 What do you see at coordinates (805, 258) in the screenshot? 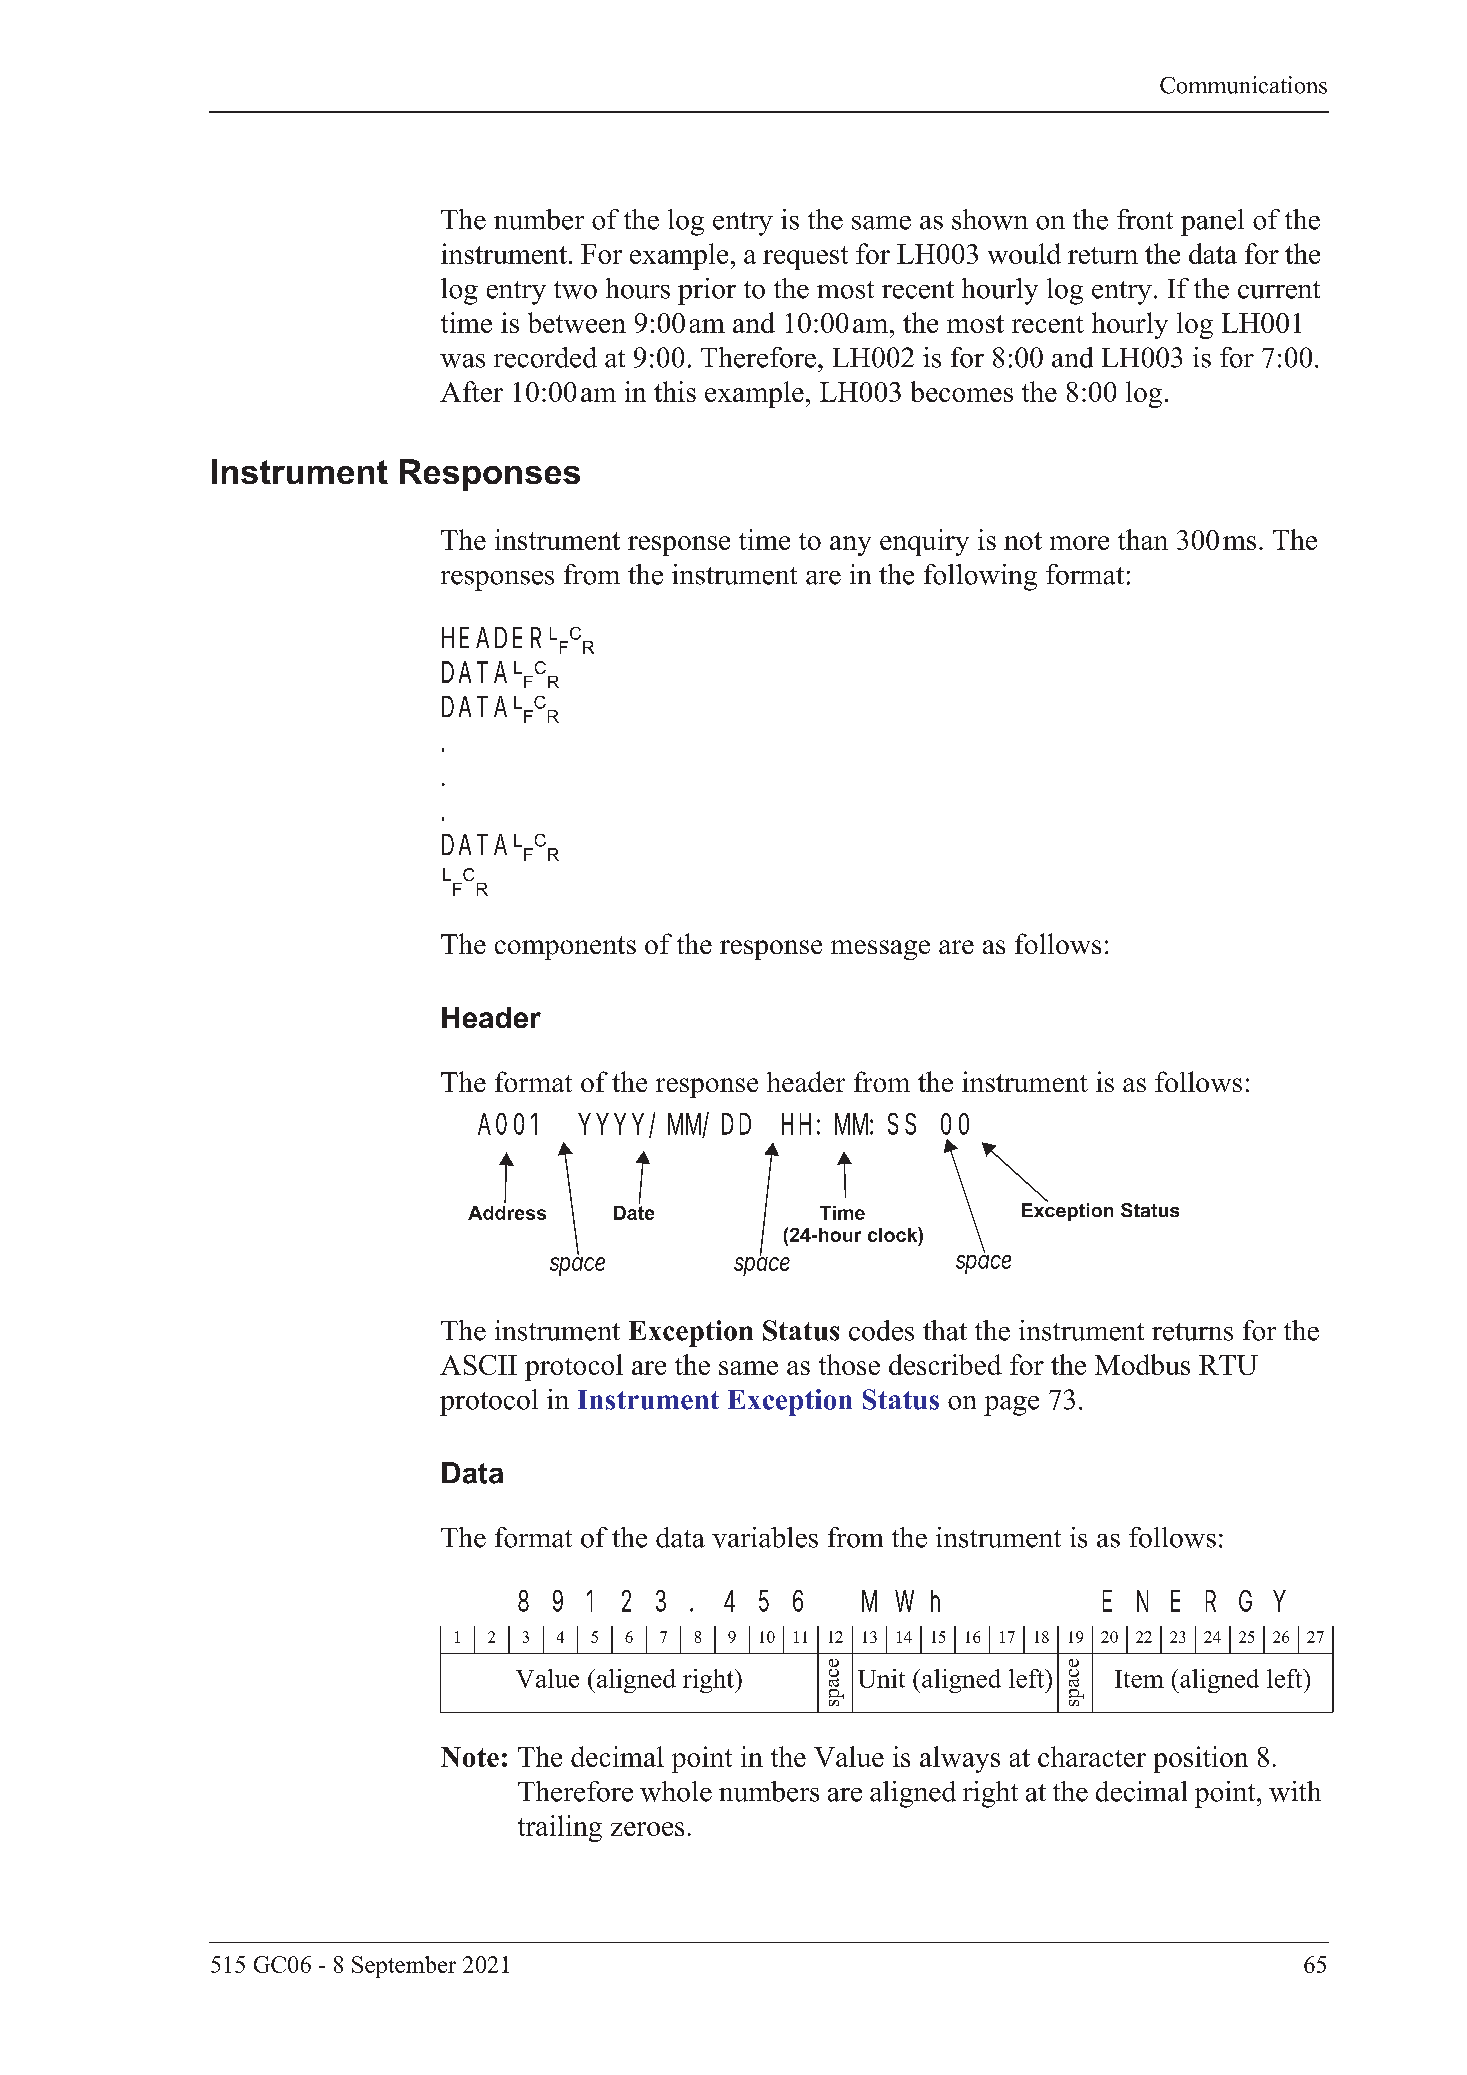
I see `request` at bounding box center [805, 258].
